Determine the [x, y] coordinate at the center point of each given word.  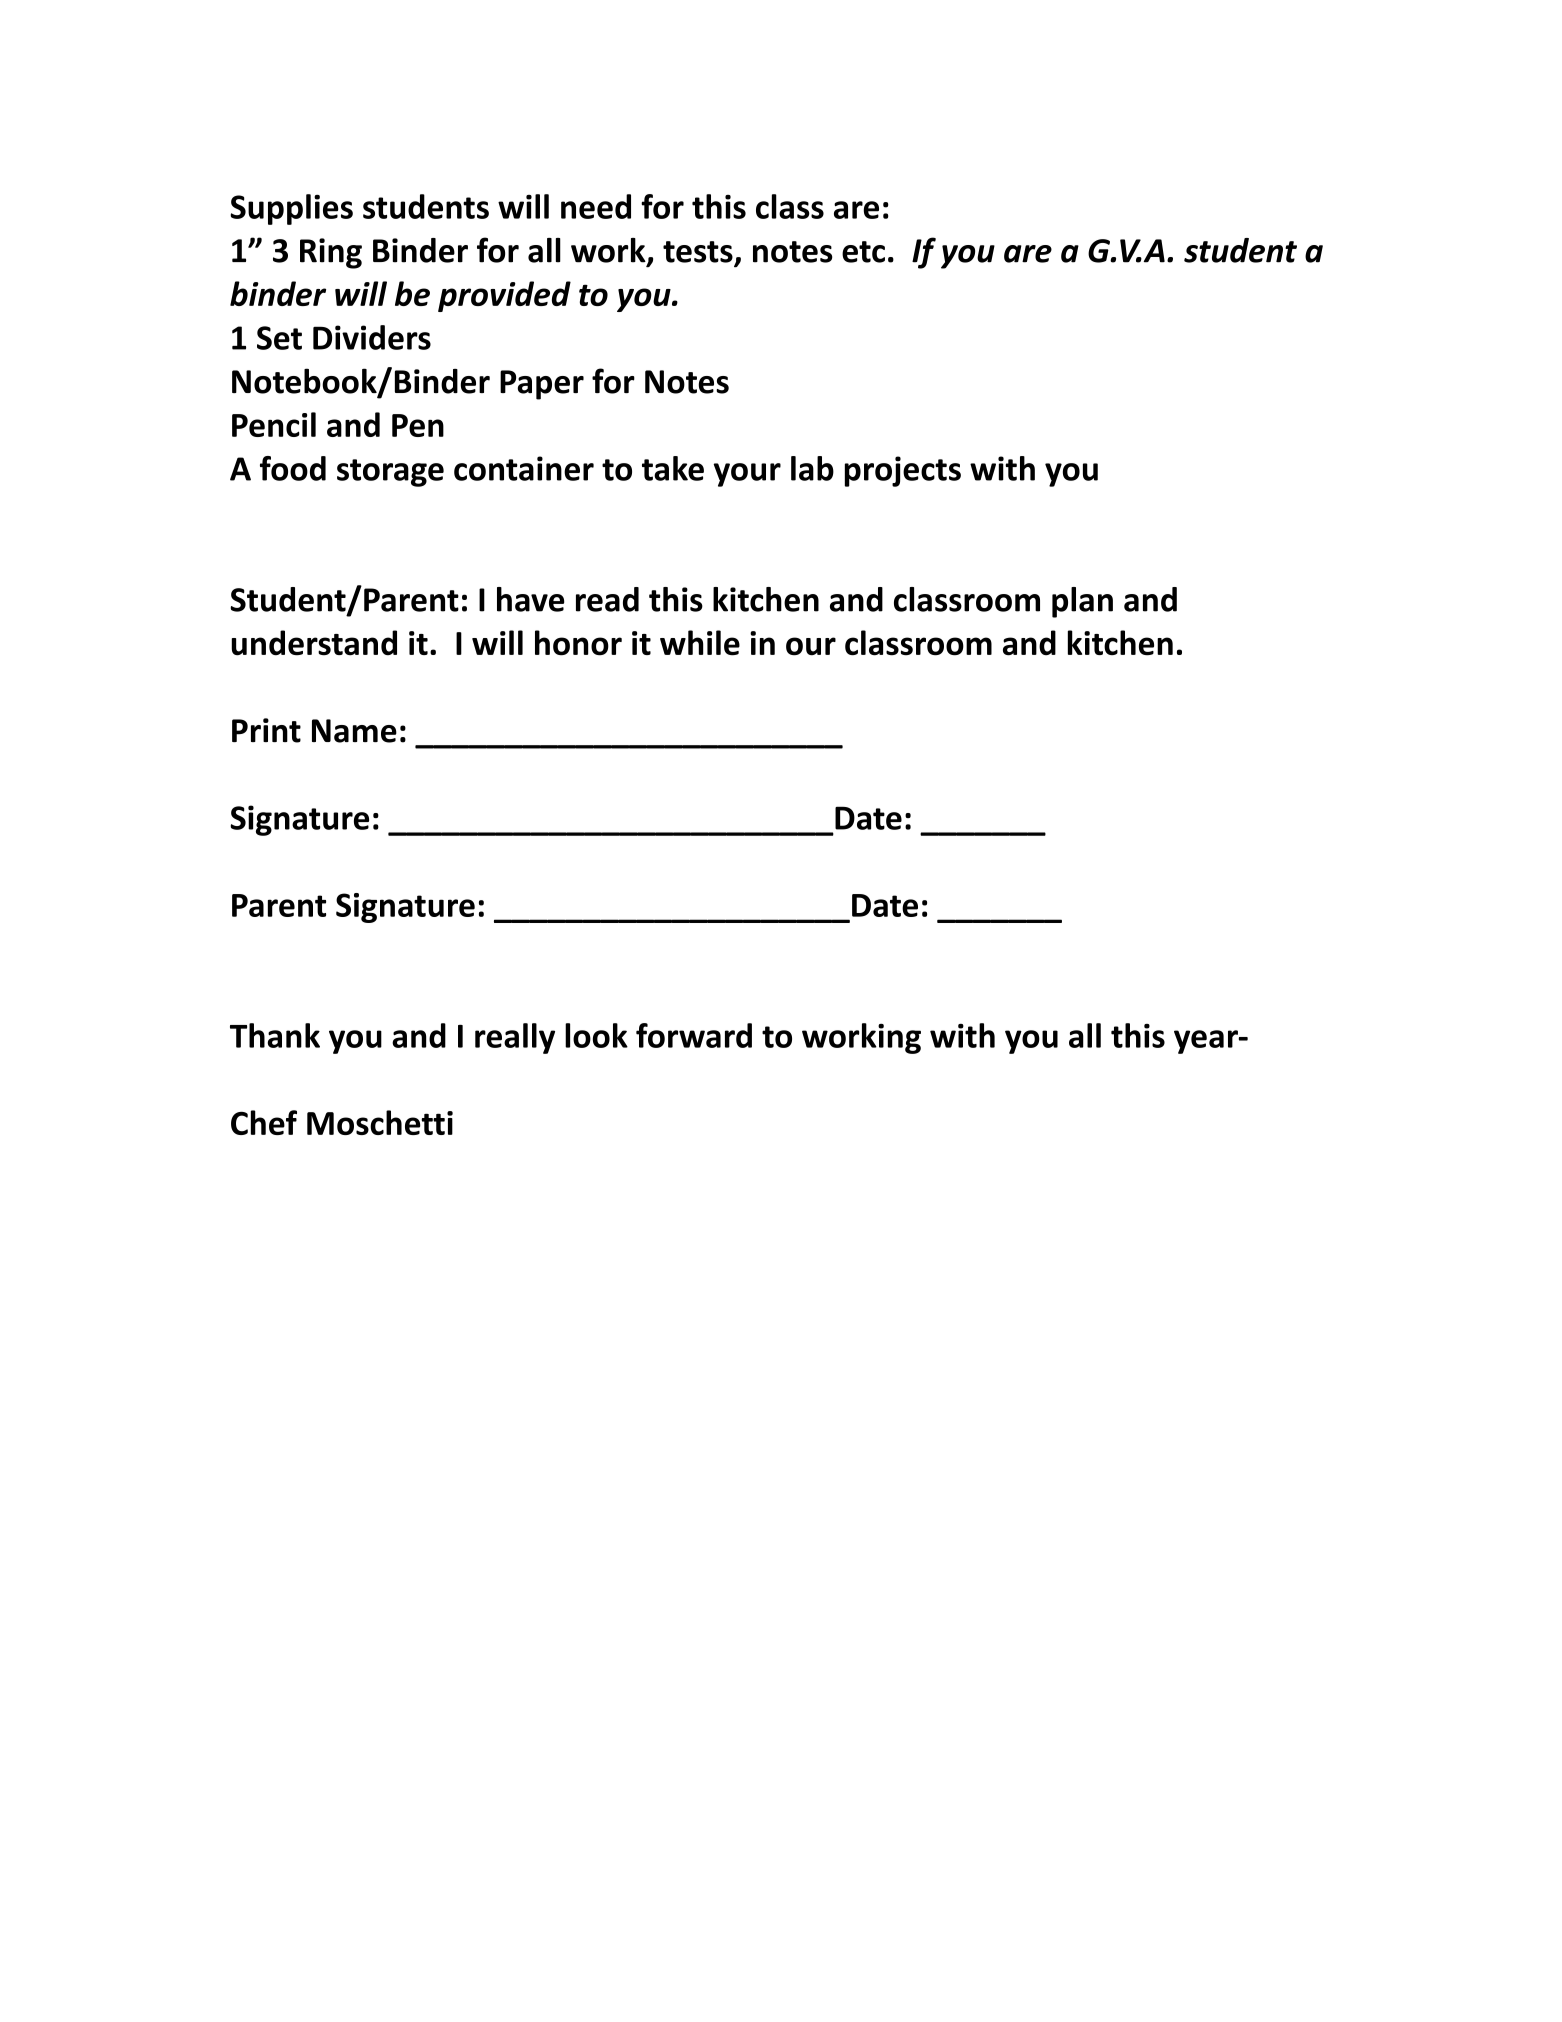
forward [694, 1035]
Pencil [274, 424]
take [673, 468]
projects [903, 471]
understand [314, 643]
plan [1082, 602]
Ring [331, 253]
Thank [275, 1035]
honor [578, 643]
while [700, 643]
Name [354, 731]
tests [698, 252]
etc [863, 252]
